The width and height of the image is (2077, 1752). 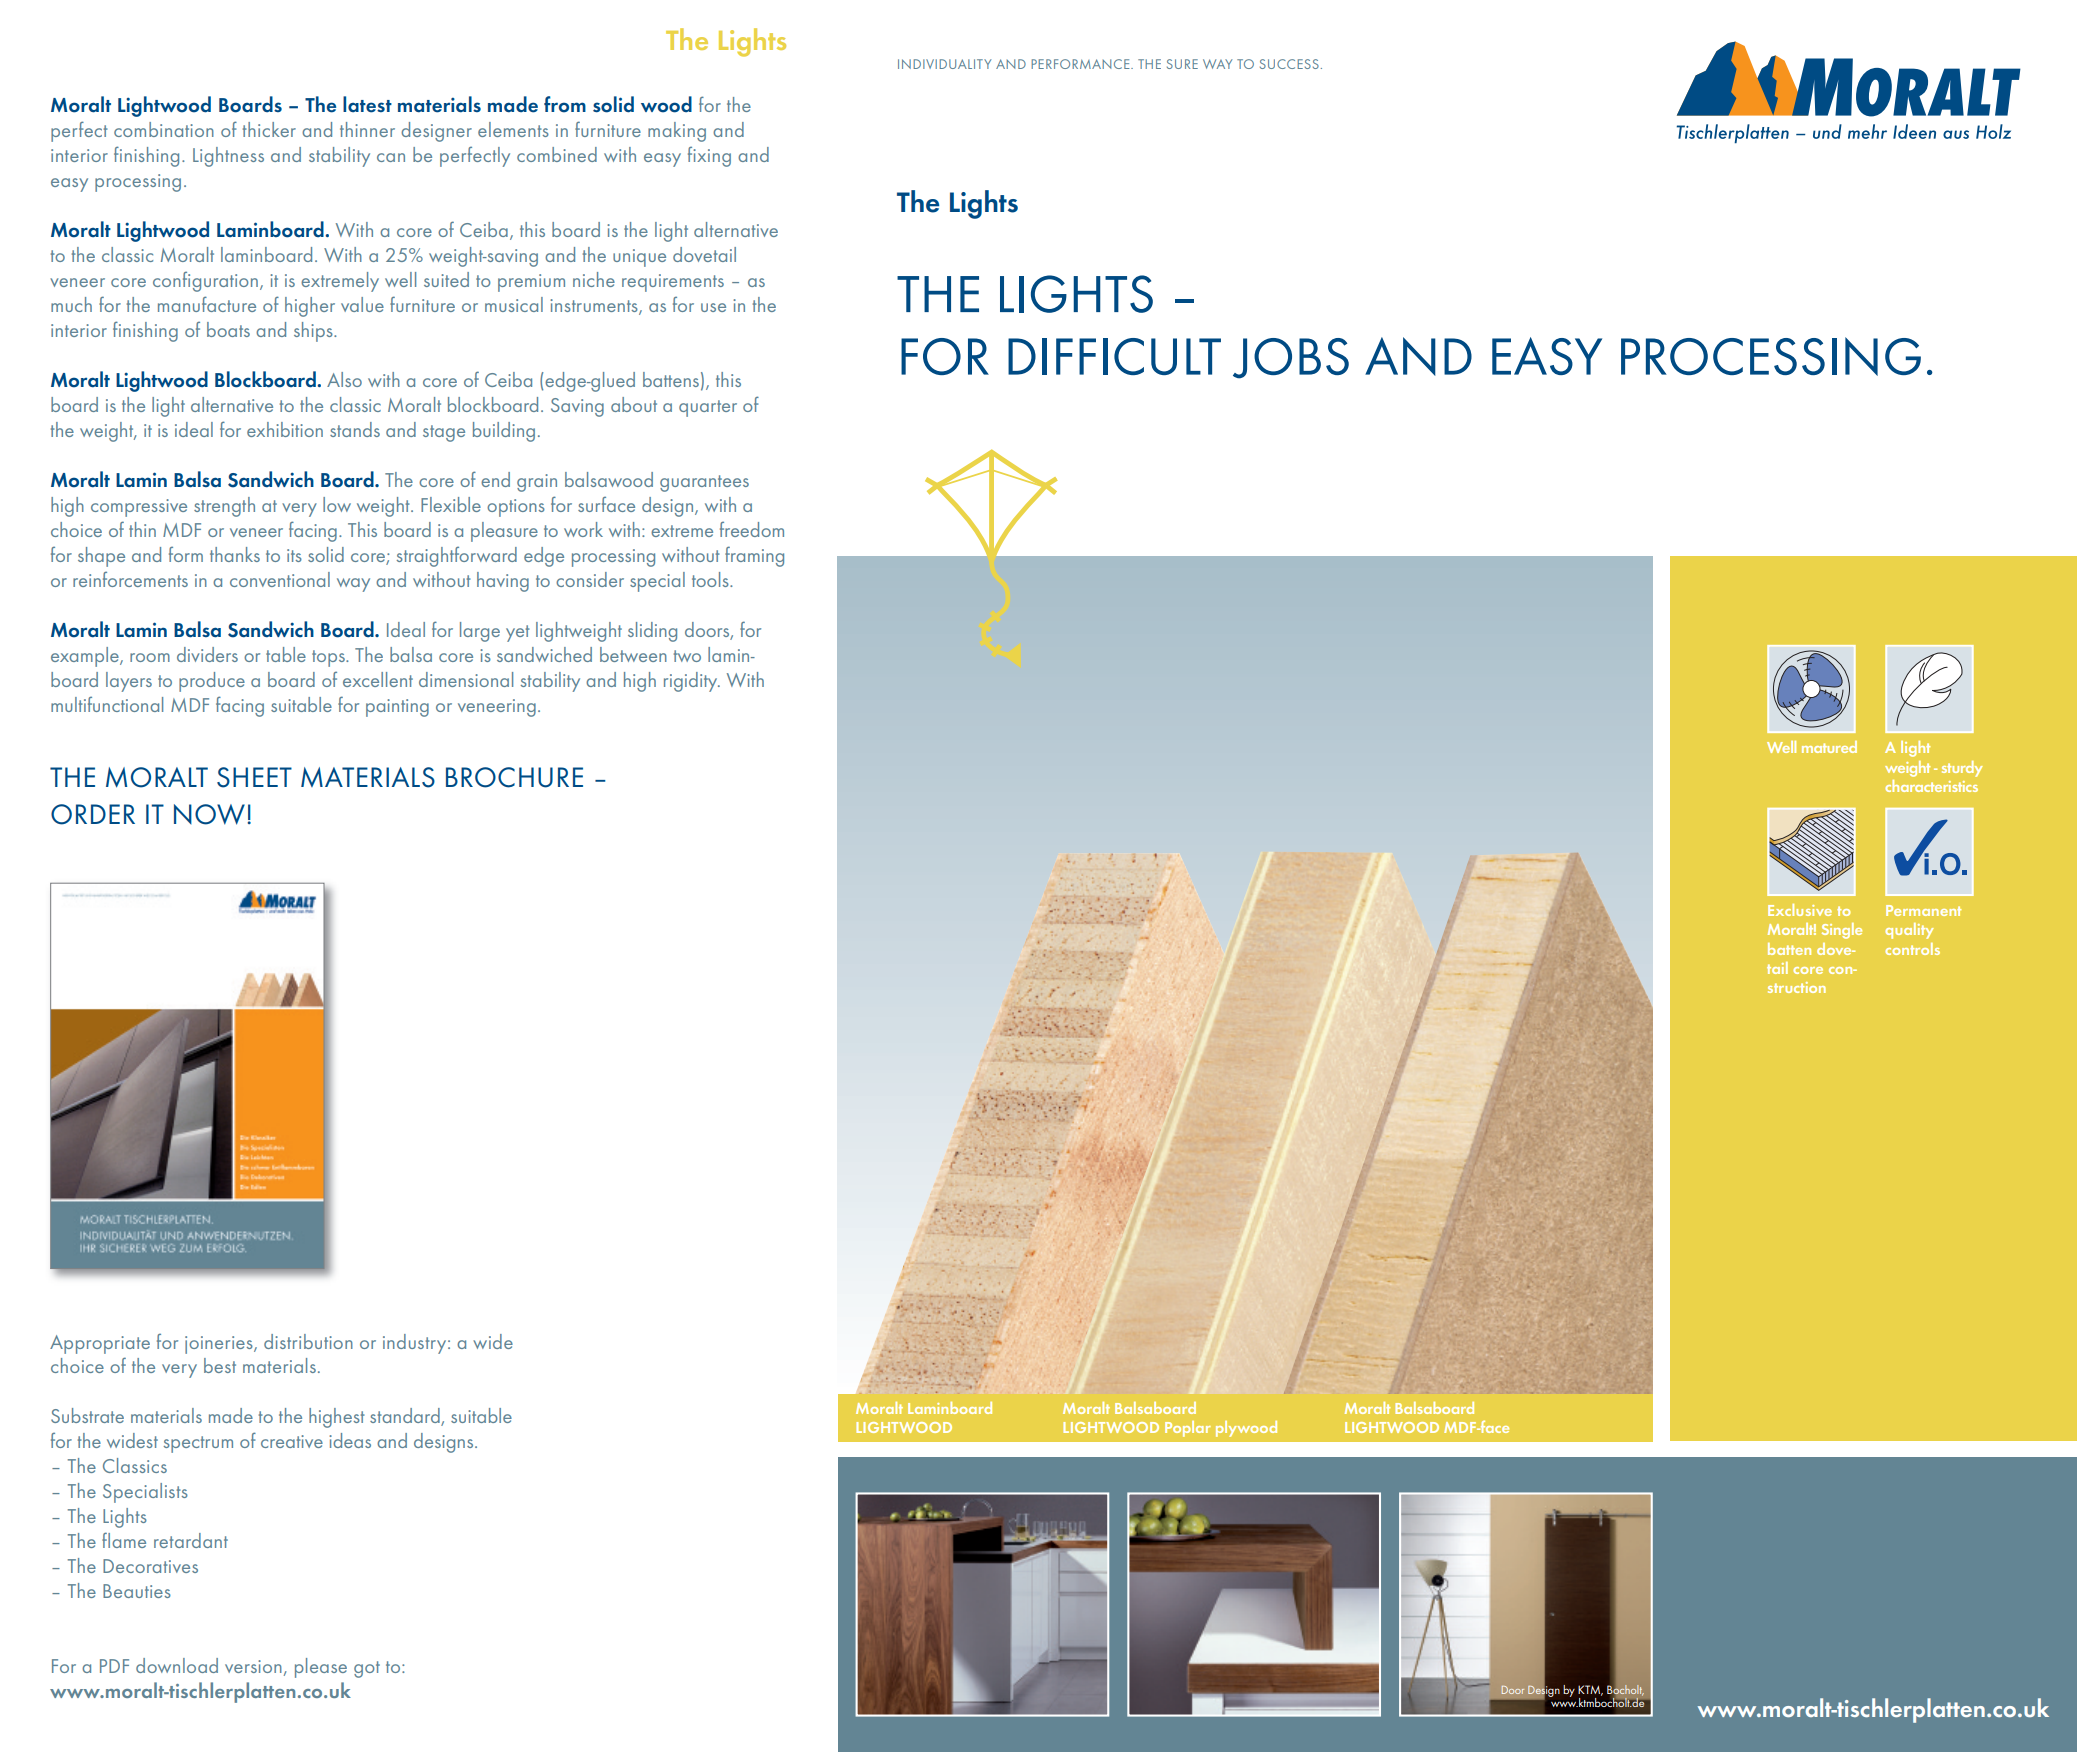 What do you see at coordinates (367, 1669) in the image?
I see `got` at bounding box center [367, 1669].
